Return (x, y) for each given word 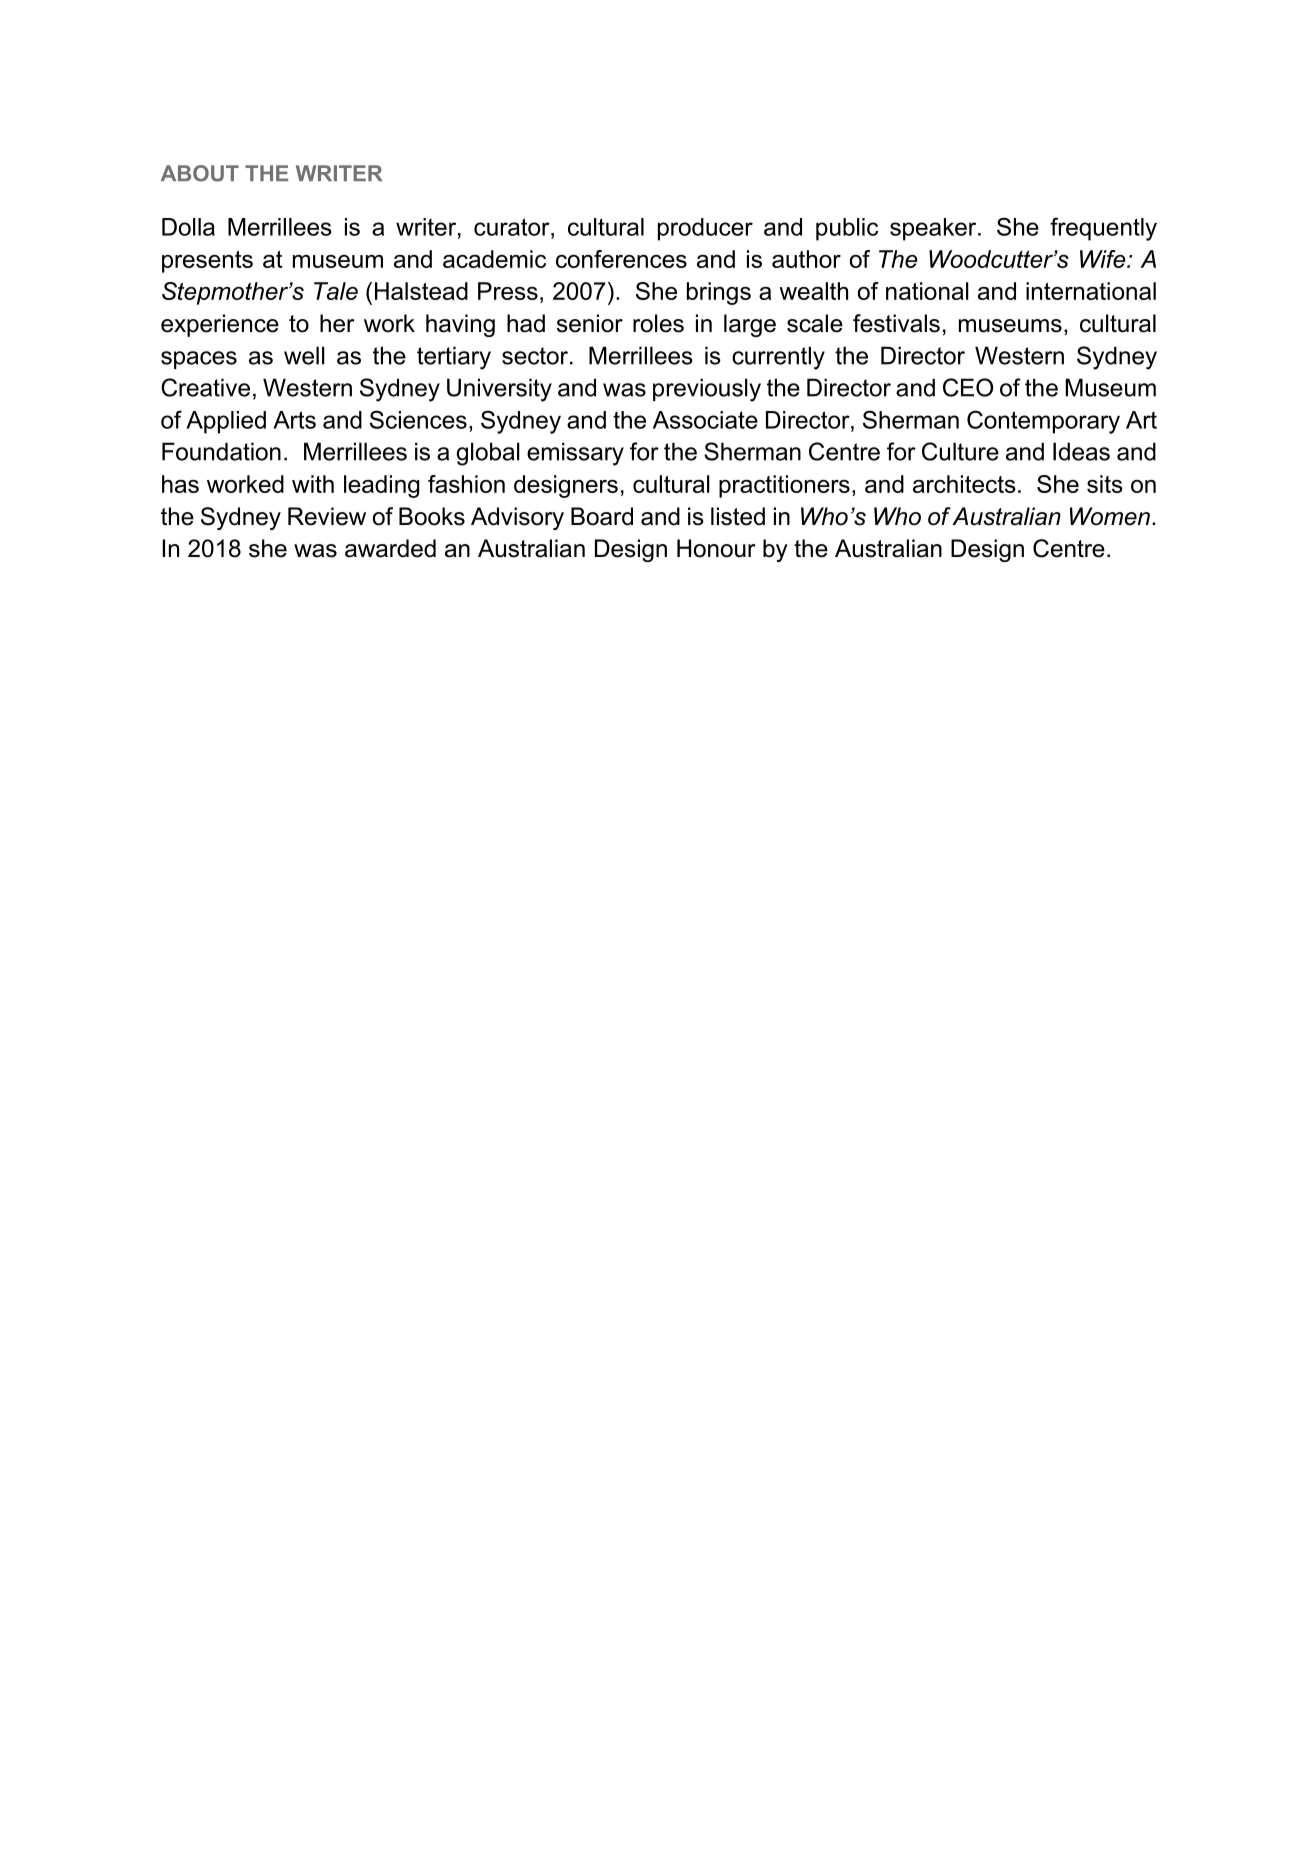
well (304, 355)
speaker (934, 229)
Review (327, 516)
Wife (1104, 259)
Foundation (221, 451)
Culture (960, 451)
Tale (336, 291)
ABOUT (200, 173)
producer (705, 229)
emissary (575, 454)
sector (536, 356)
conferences (621, 259)
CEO (968, 387)
